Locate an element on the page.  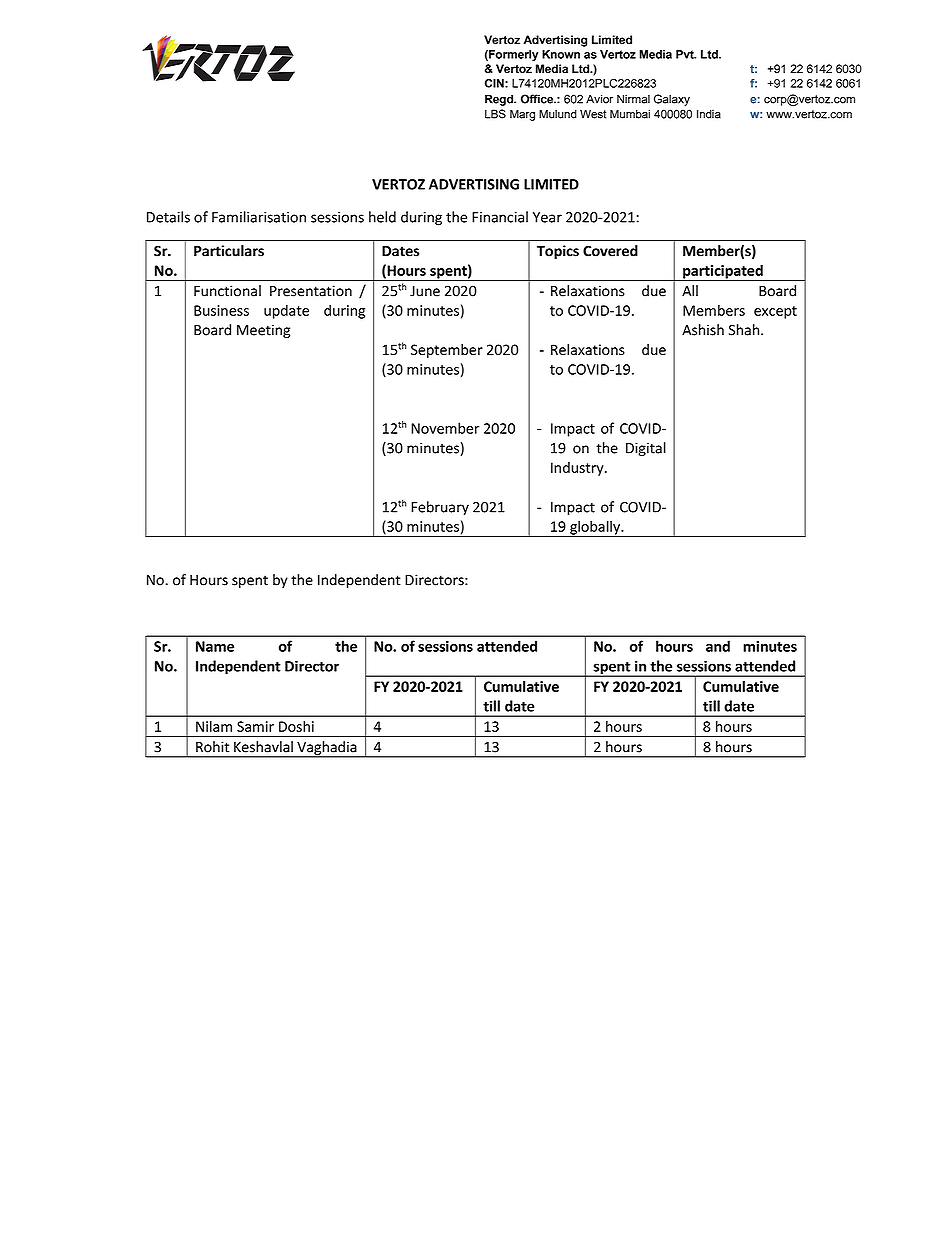
Digital is located at coordinates (646, 449).
